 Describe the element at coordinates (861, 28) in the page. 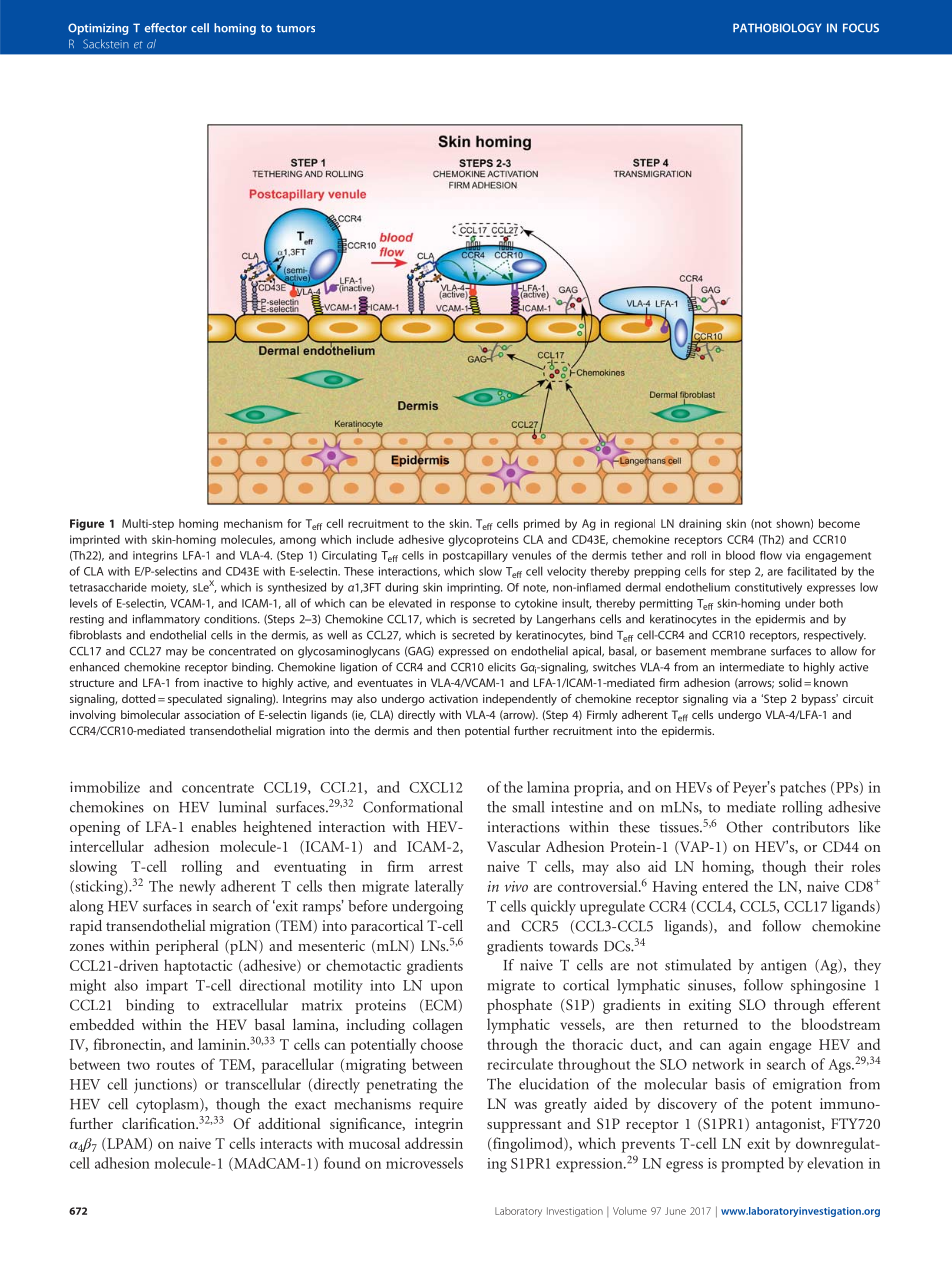

I see `FOCUS` at that location.
